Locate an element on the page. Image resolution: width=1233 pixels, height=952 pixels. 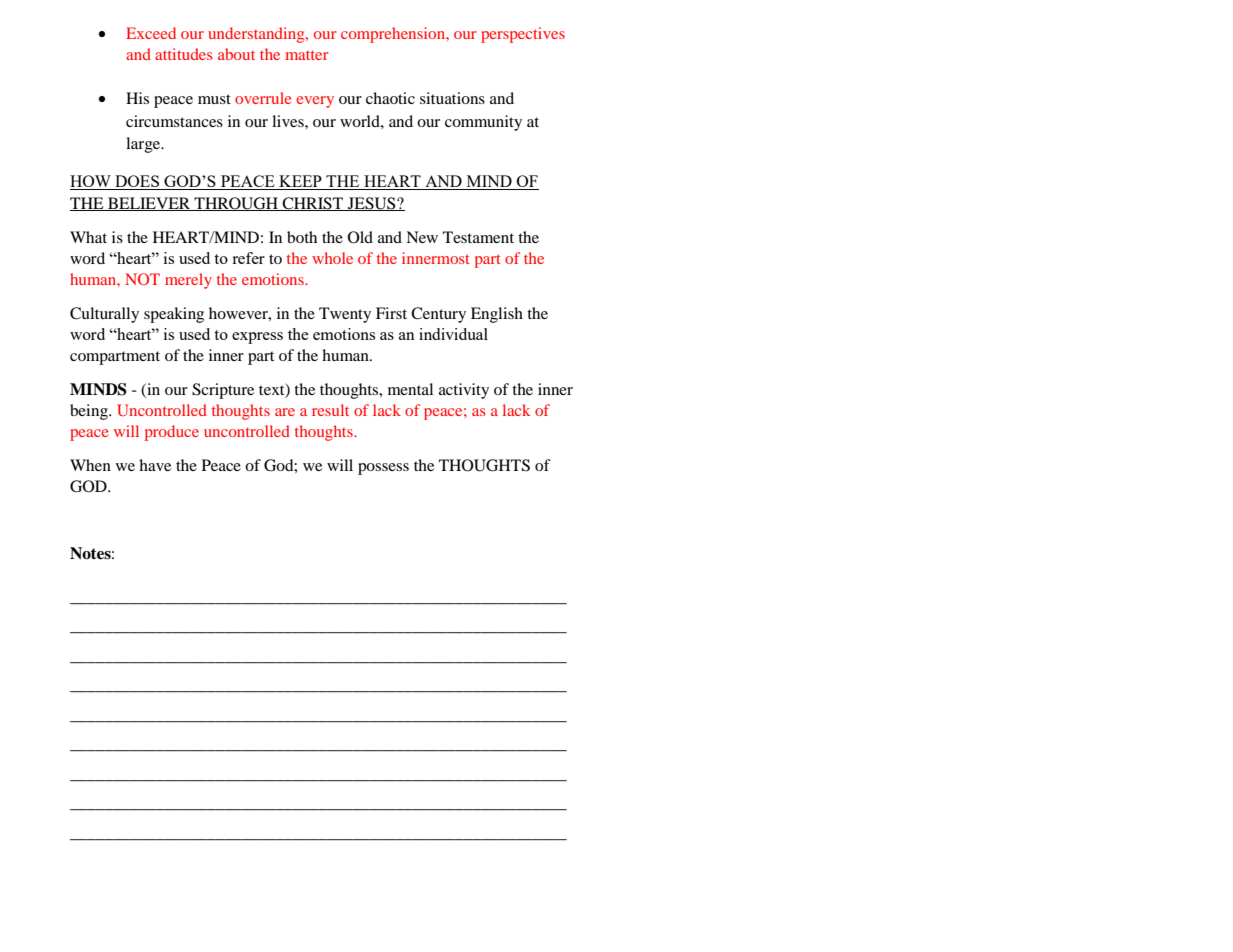
speaking is located at coordinates (174, 315).
